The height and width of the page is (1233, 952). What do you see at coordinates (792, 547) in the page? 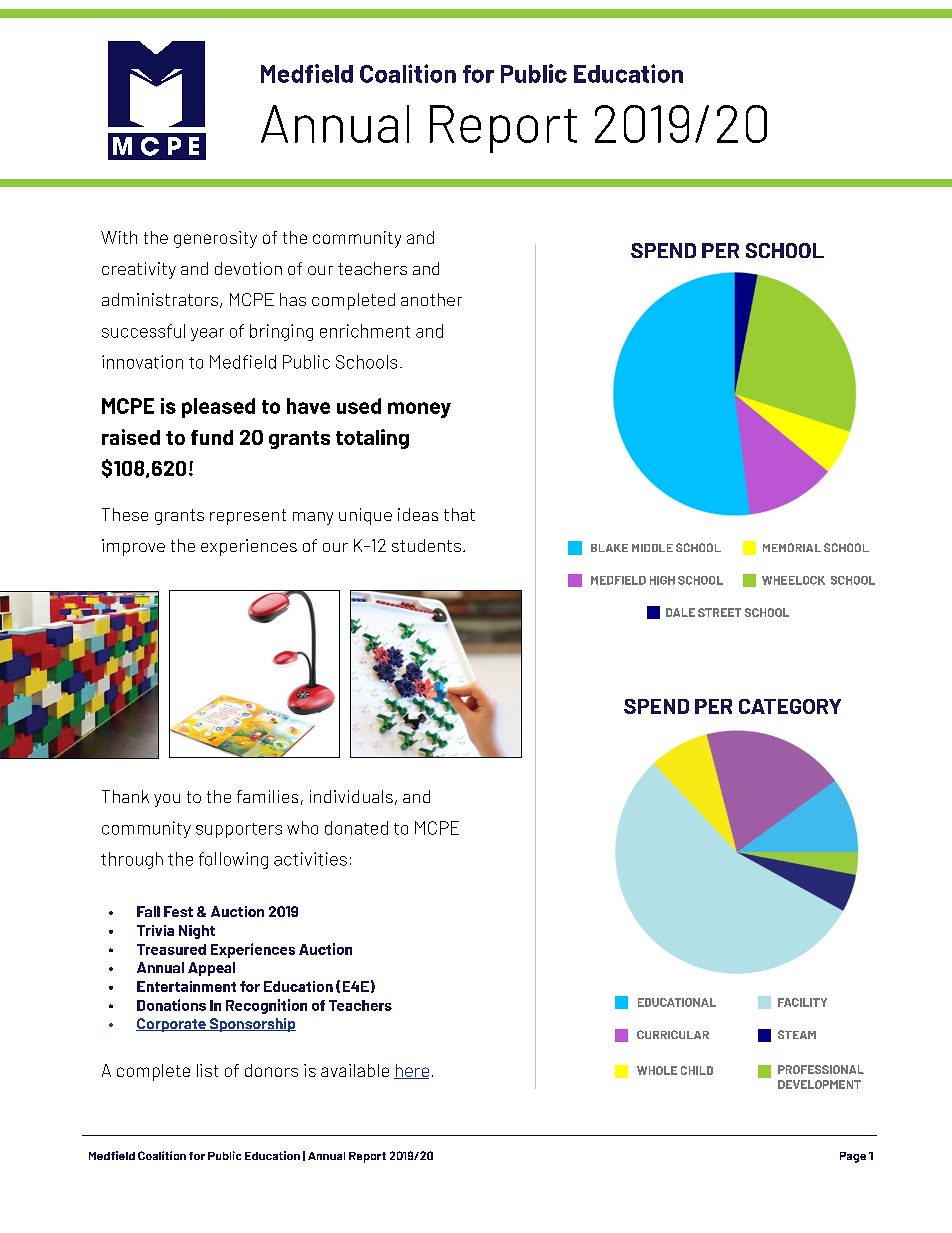
I see `MEMORIAL` at bounding box center [792, 547].
